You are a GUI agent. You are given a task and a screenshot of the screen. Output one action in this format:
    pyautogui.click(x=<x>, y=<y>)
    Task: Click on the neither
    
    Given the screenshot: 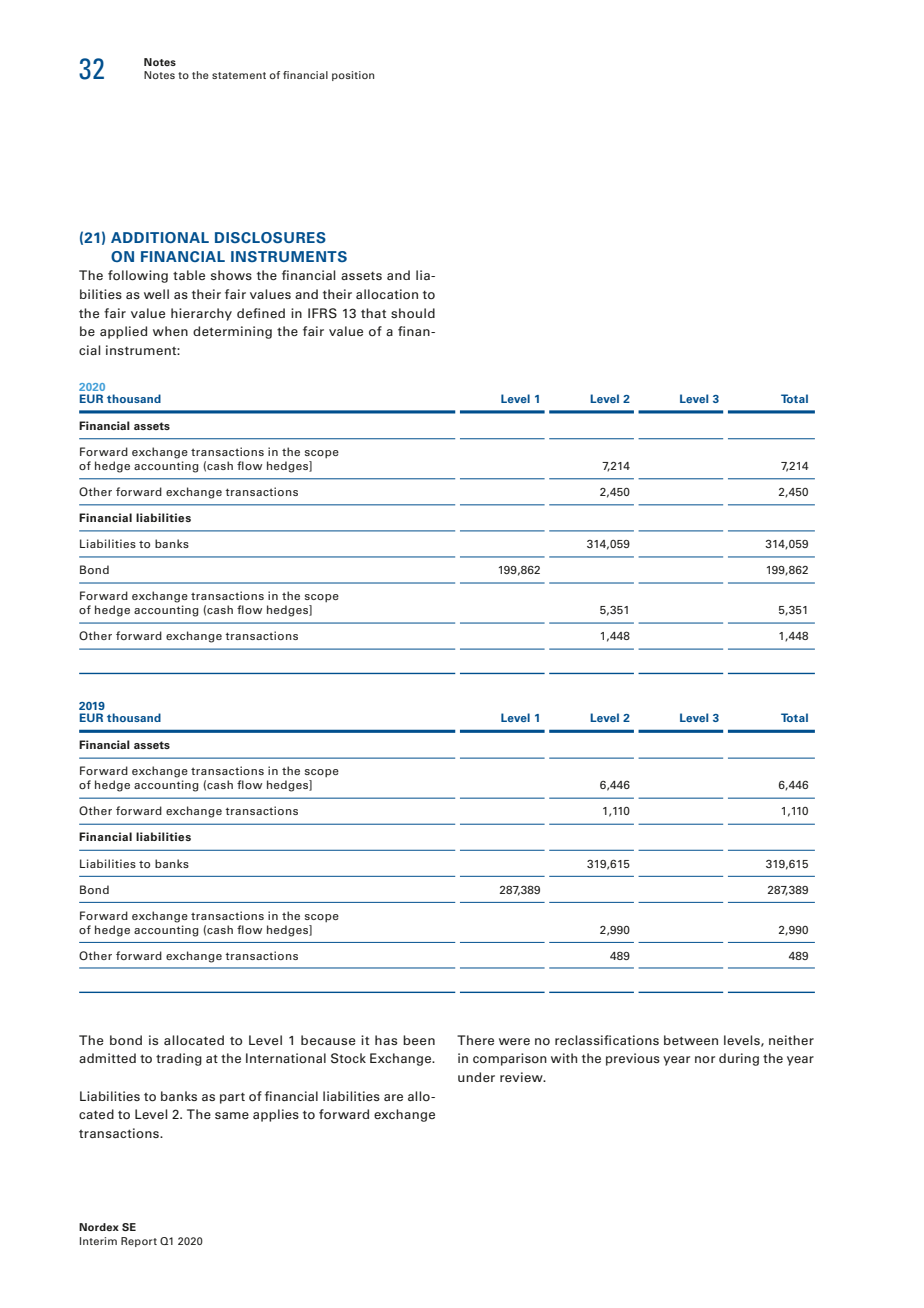 What is the action you would take?
    pyautogui.click(x=791, y=1040)
